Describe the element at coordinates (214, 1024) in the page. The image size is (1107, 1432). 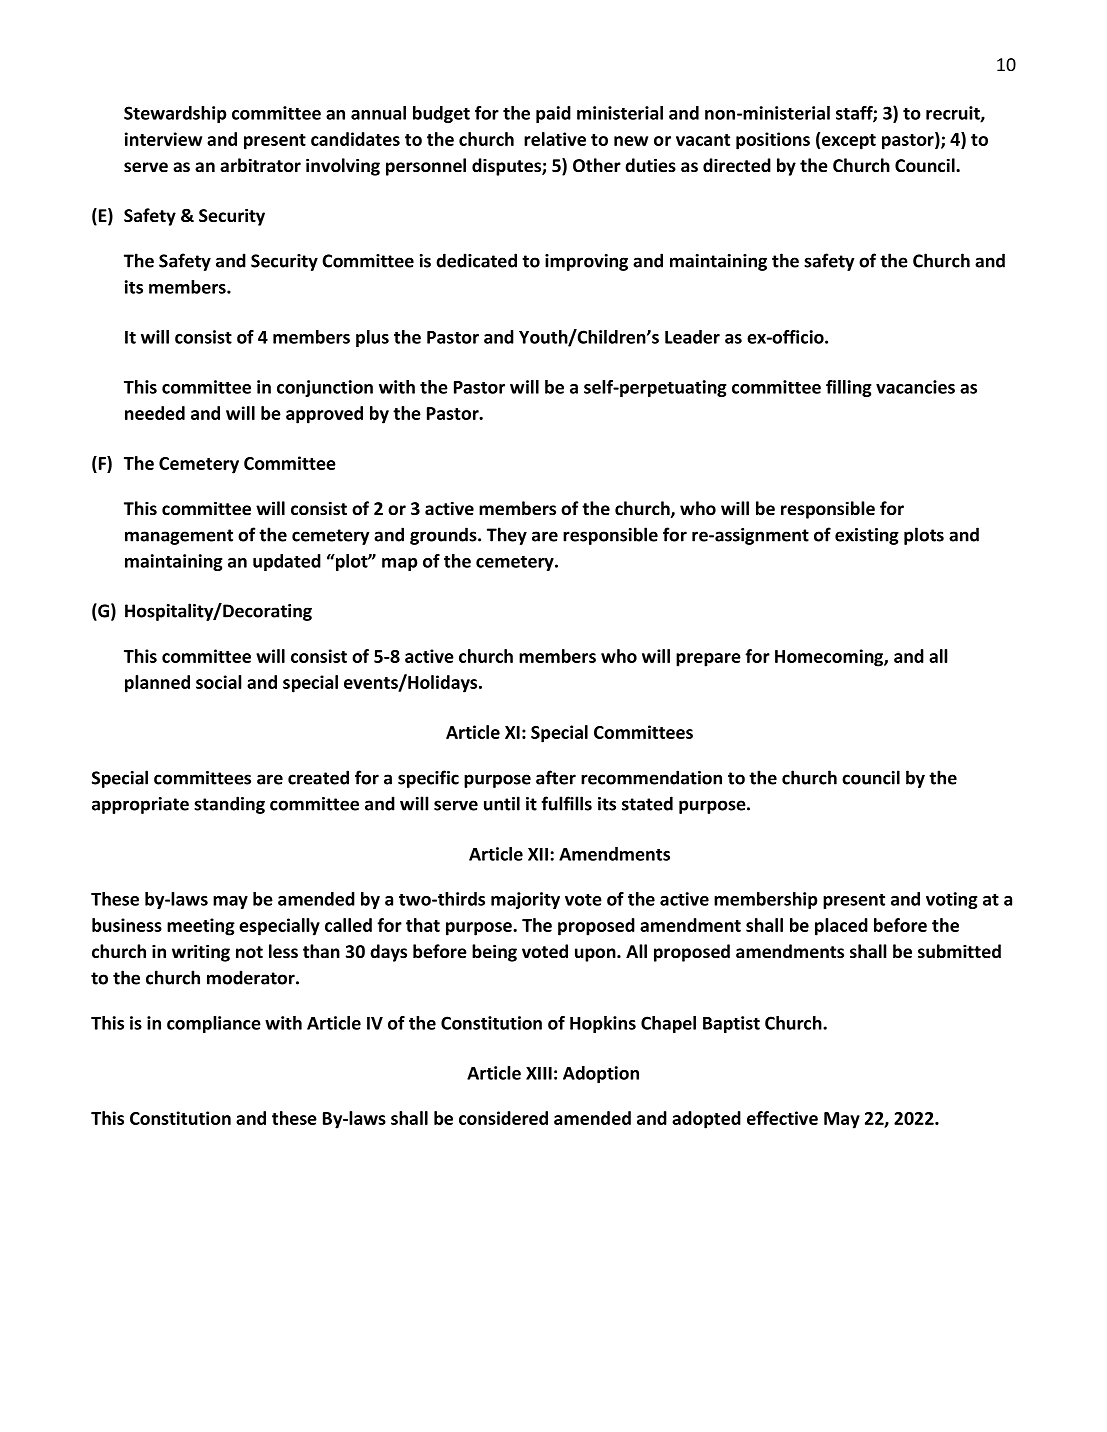
I see `compliance` at that location.
